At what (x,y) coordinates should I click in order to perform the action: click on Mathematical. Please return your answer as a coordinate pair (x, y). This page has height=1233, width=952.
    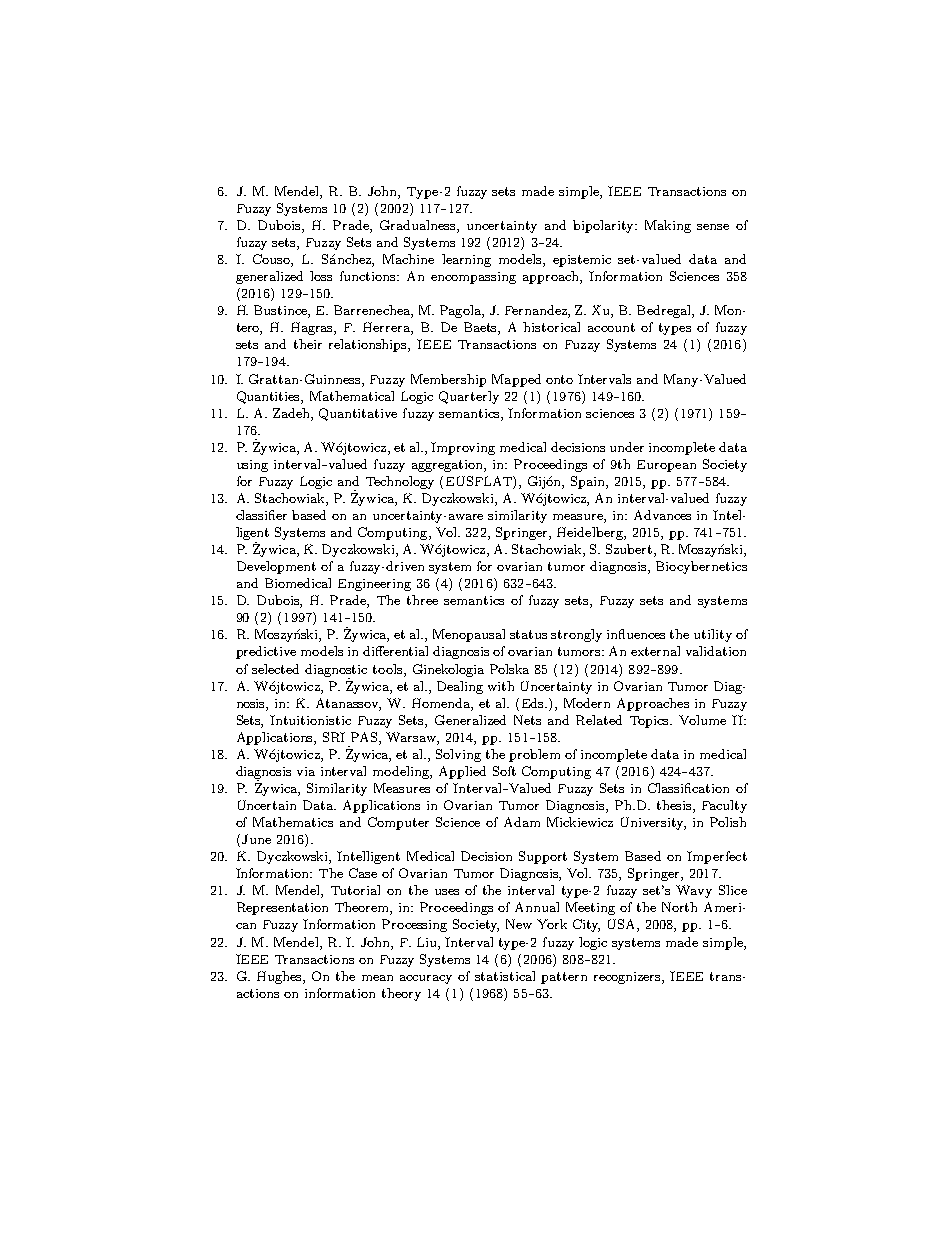
    Looking at the image, I should click on (352, 396).
